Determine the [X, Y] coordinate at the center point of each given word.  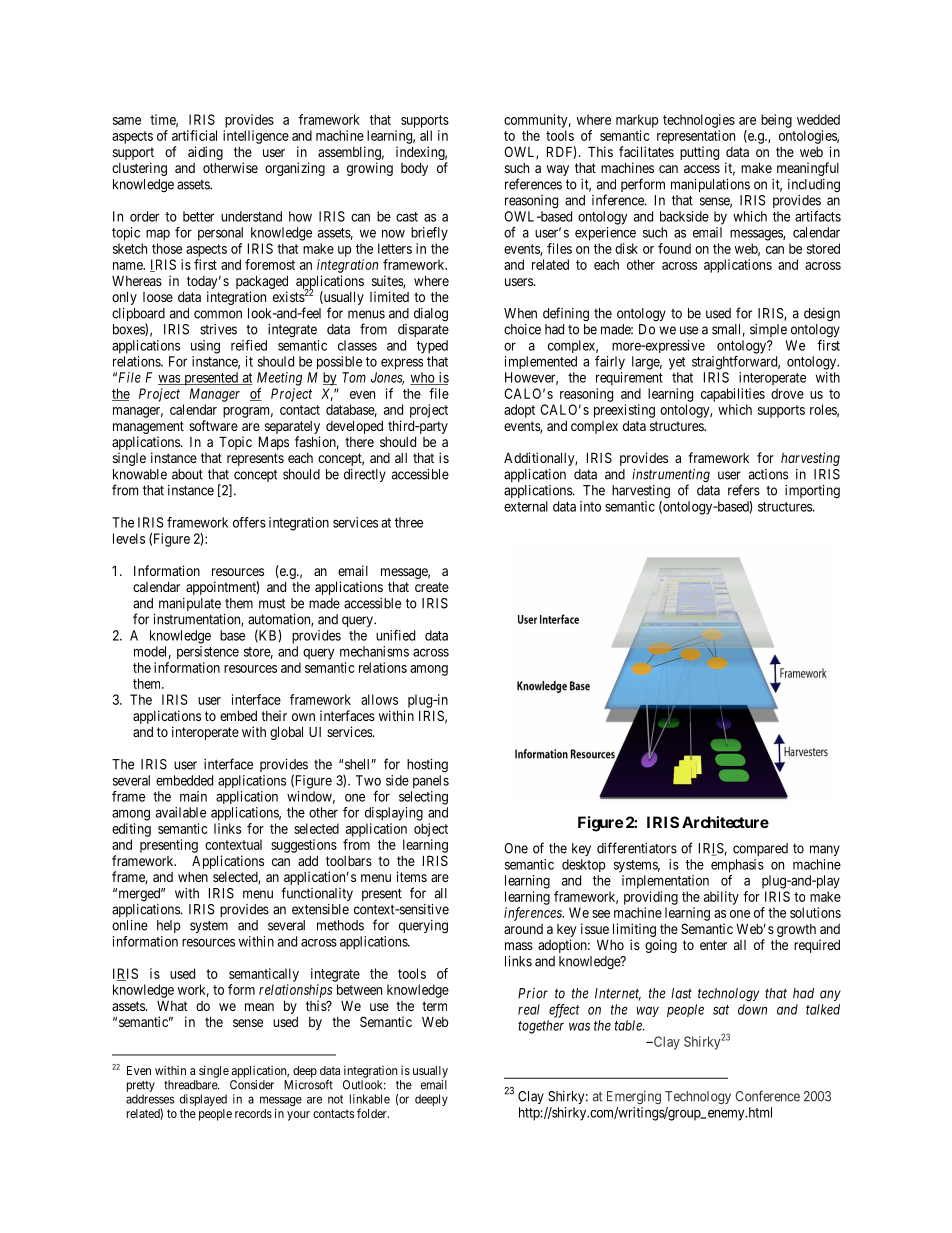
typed [432, 347]
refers [744, 490]
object [431, 830]
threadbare [191, 1085]
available [181, 812]
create [432, 587]
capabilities [733, 395]
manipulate [190, 604]
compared [760, 849]
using [205, 347]
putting [699, 153]
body [414, 169]
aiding [205, 153]
